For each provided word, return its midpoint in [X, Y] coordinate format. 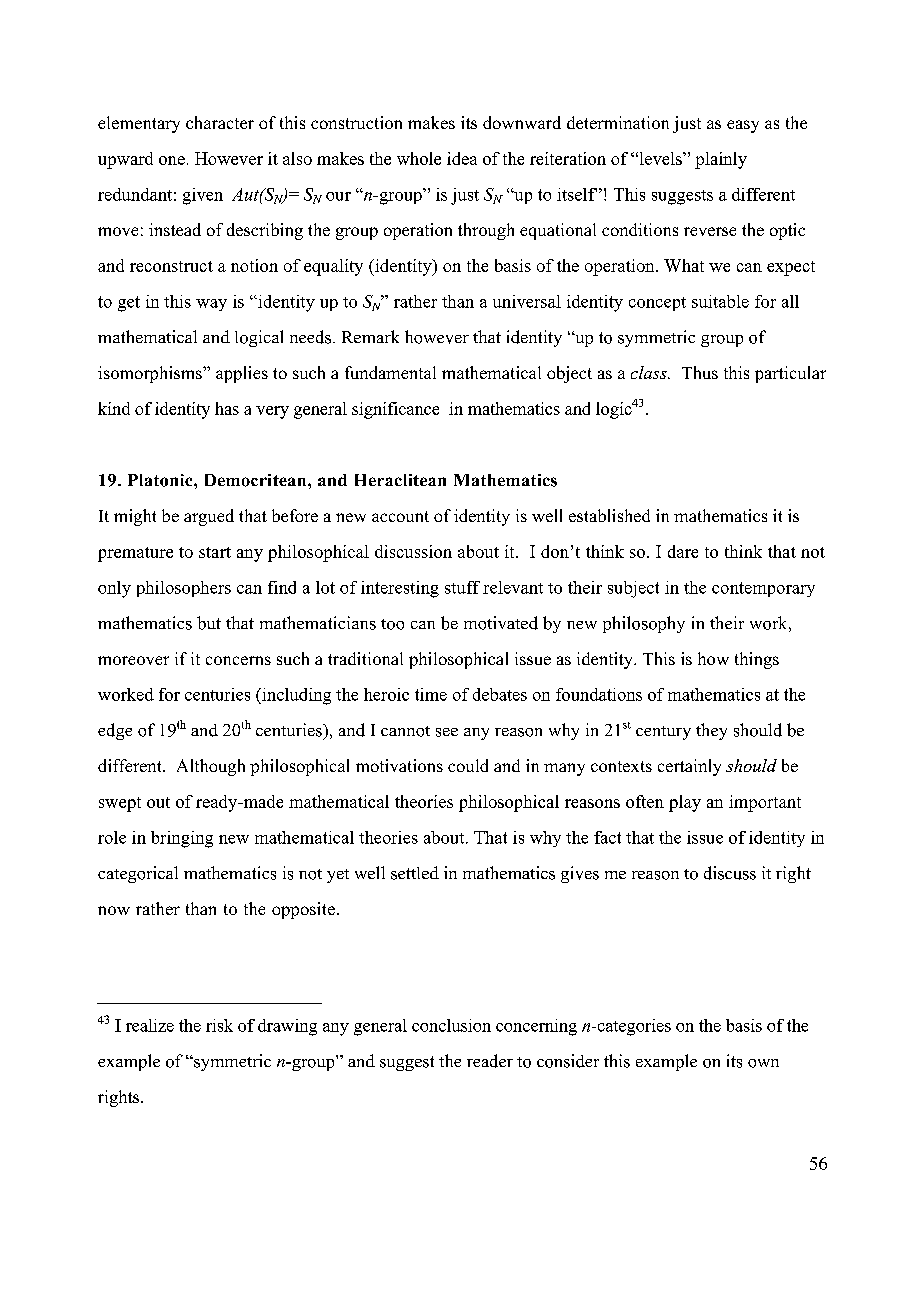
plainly [721, 160]
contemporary [763, 589]
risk [219, 1025]
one [172, 160]
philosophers [184, 589]
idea [462, 158]
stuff [462, 587]
